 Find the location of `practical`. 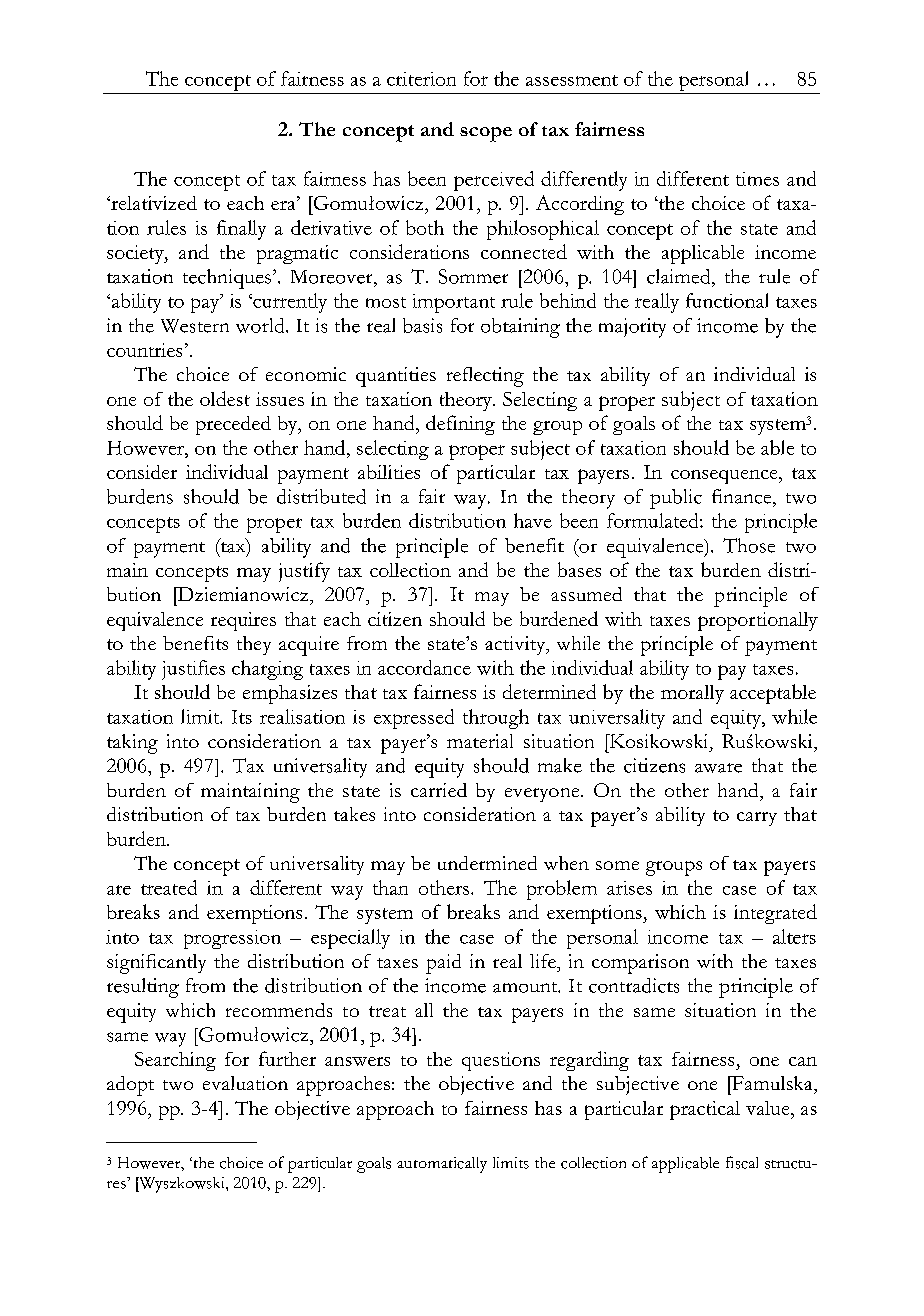

practical is located at coordinates (705, 1110).
